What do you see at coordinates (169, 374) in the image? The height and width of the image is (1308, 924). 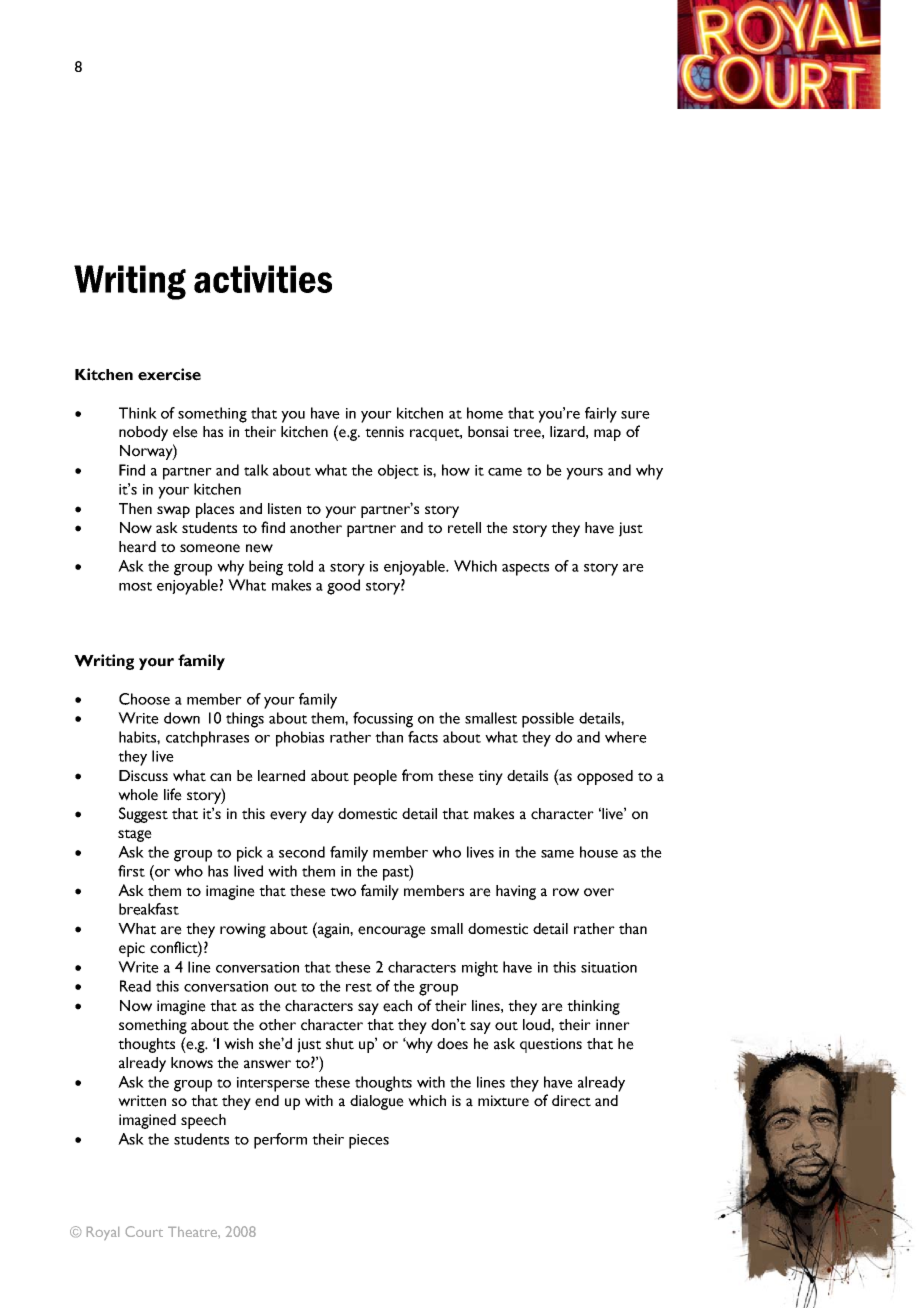 I see `exercise` at bounding box center [169, 374].
